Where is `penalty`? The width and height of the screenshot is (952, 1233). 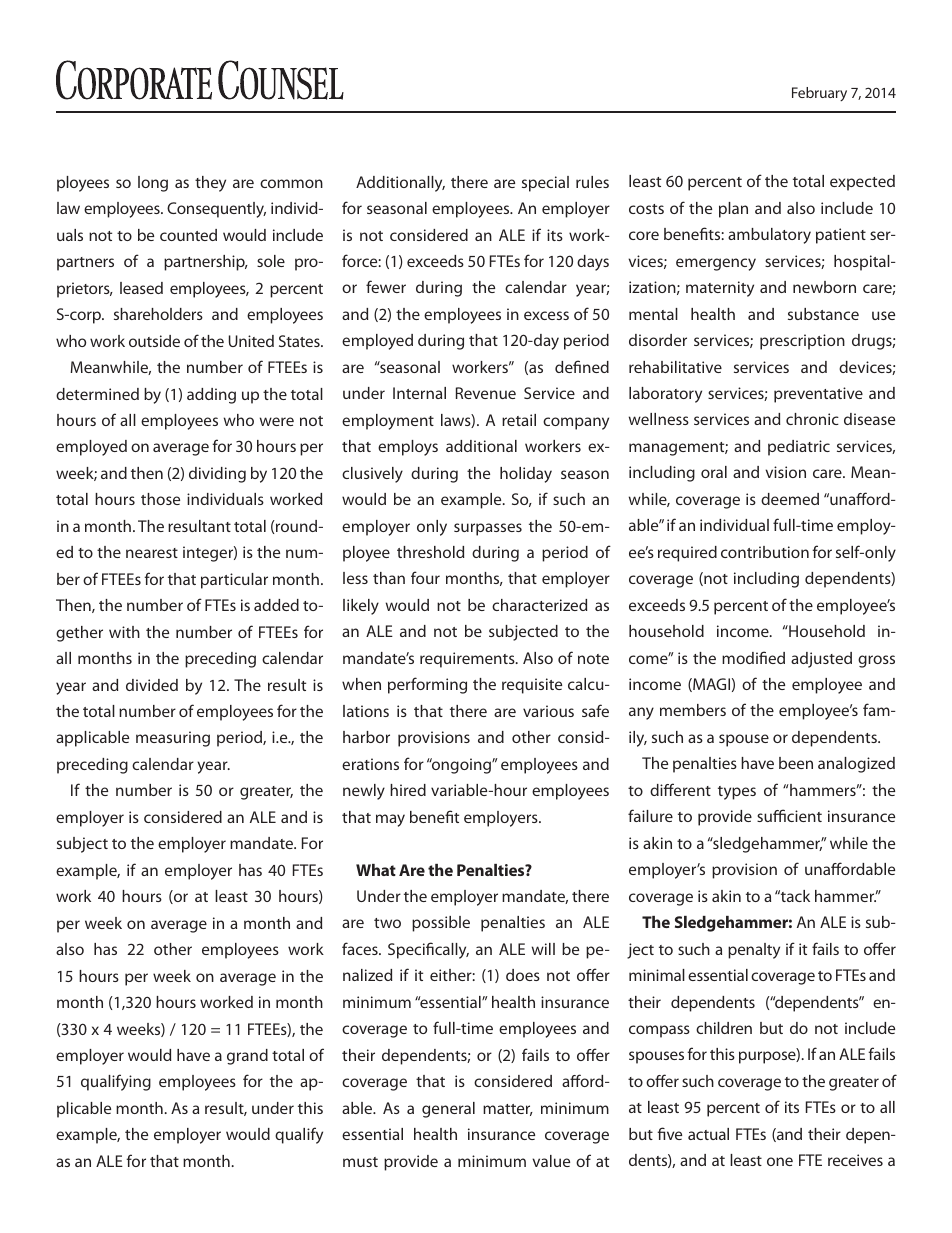 penalty is located at coordinates (754, 951).
